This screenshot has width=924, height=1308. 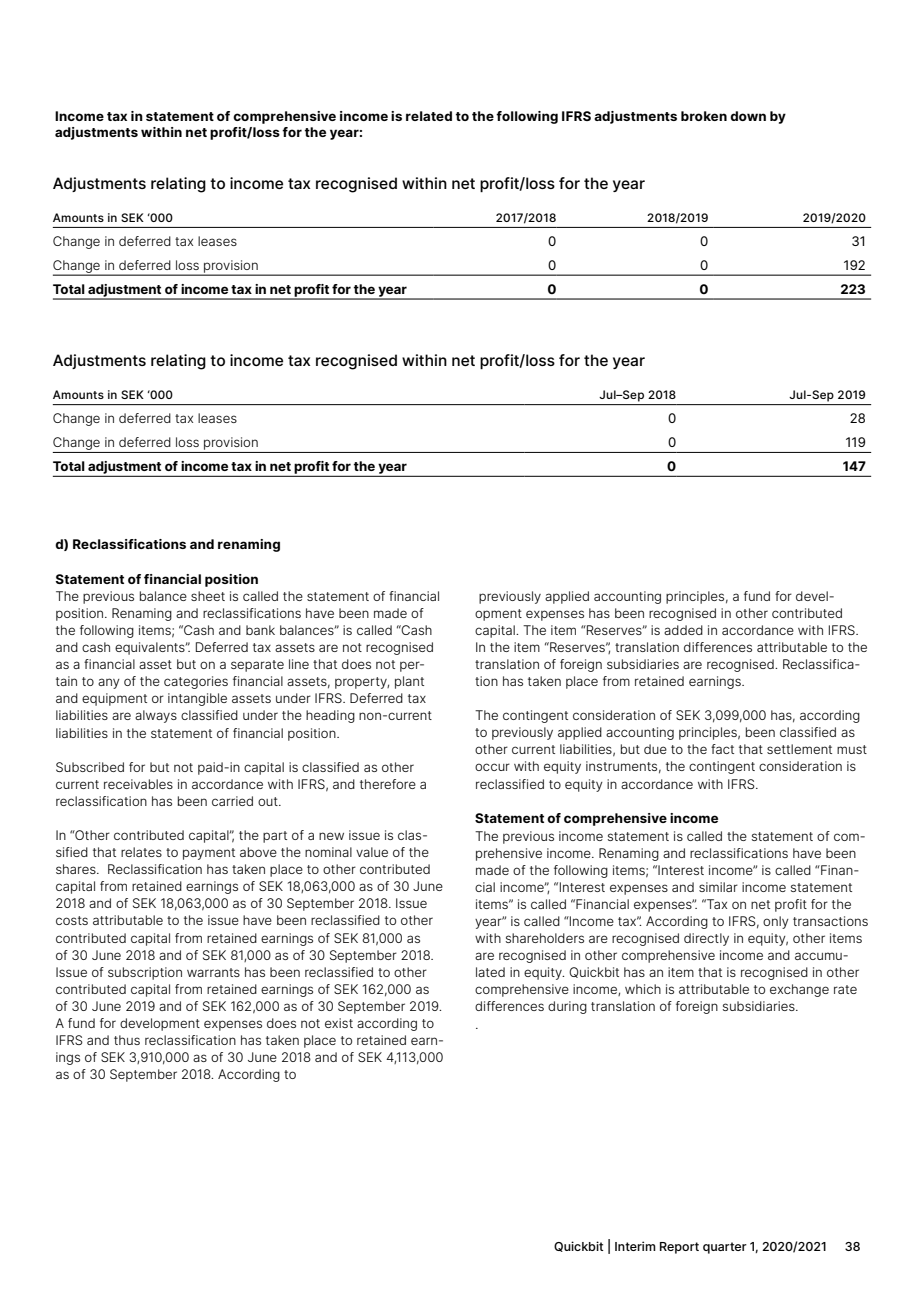 I want to click on plant, so click(x=409, y=682).
